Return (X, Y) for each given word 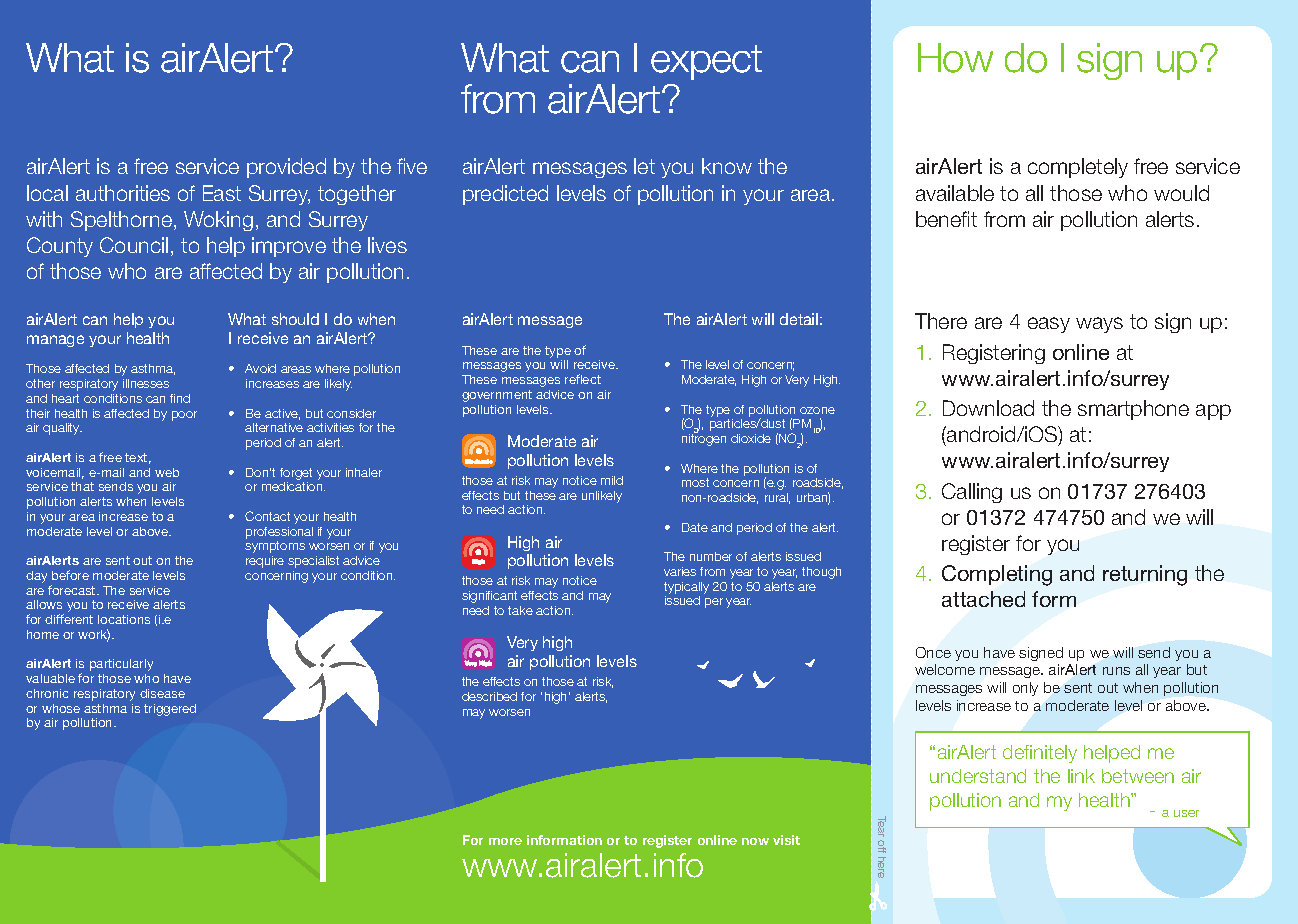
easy (1049, 325)
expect (706, 62)
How (955, 58)
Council (134, 245)
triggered (170, 710)
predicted (505, 195)
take (520, 610)
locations (124, 619)
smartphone (1133, 410)
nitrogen (704, 439)
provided (286, 168)
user (1186, 813)
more (505, 841)
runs (1116, 671)
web (167, 472)
